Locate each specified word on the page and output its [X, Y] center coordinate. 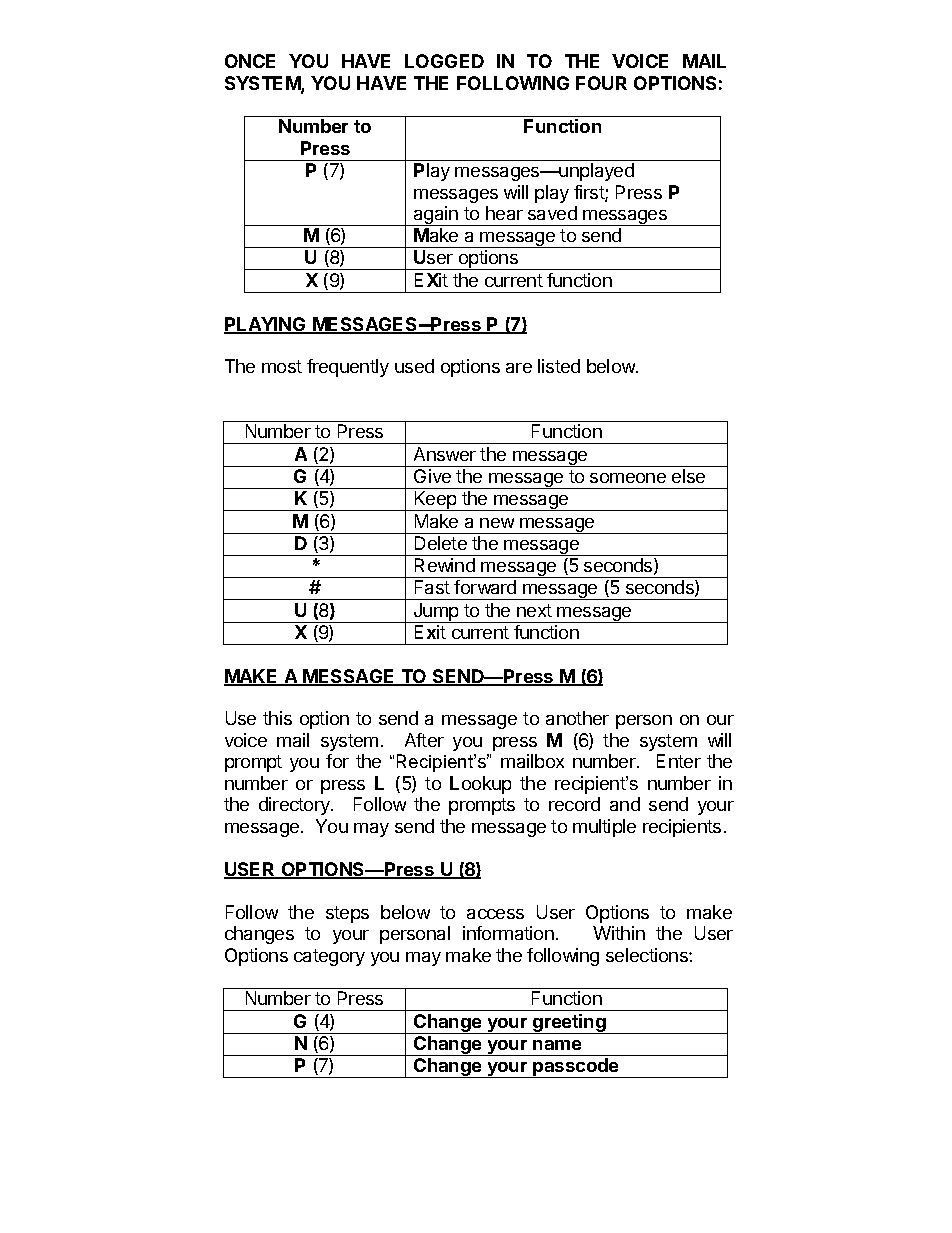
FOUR [601, 83]
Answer [445, 454]
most [282, 366]
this [277, 718]
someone [628, 478]
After [424, 740]
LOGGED [444, 61]
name [557, 1045]
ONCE [250, 61]
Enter [679, 761]
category [329, 957]
